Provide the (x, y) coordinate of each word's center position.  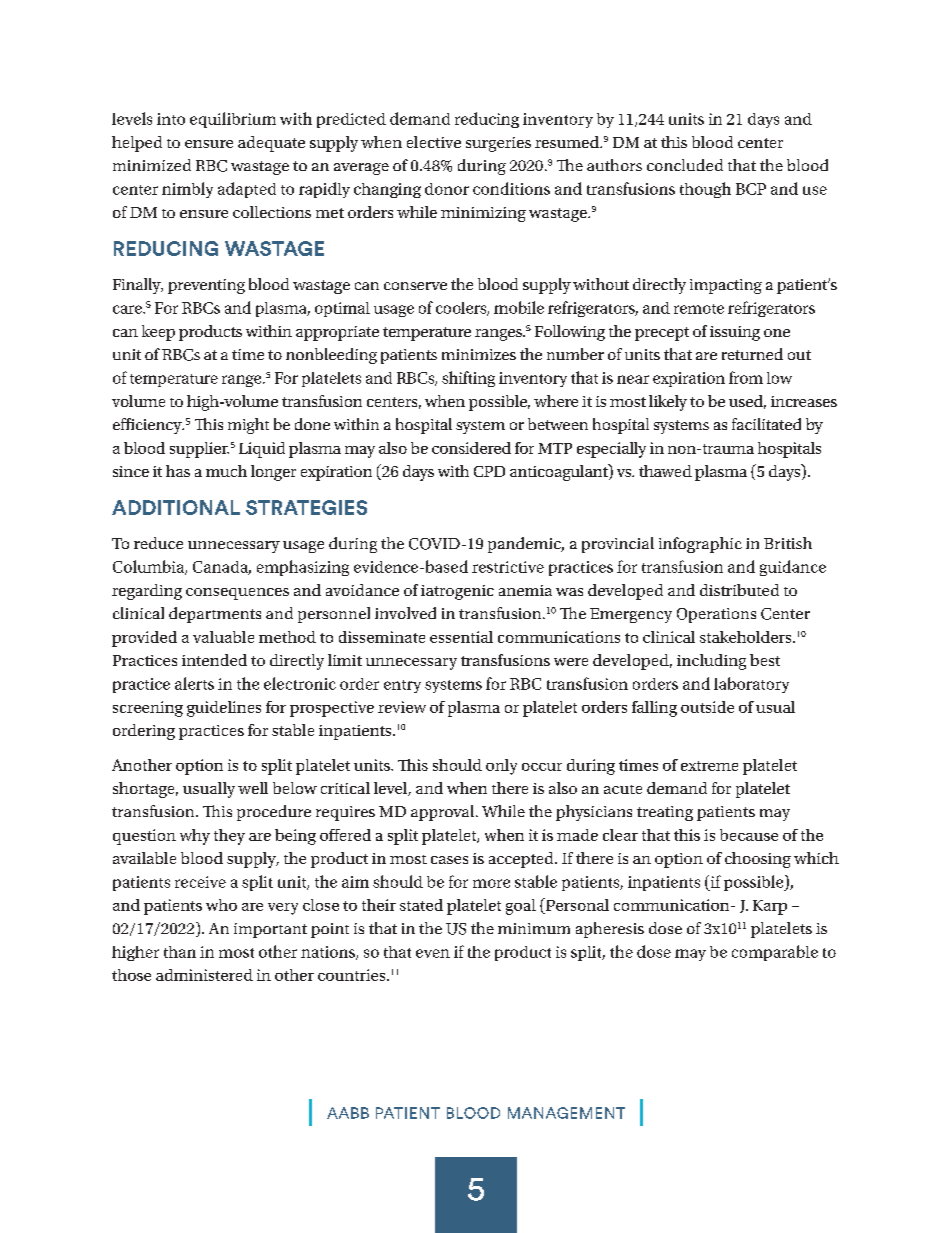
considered (471, 448)
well (253, 788)
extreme (709, 766)
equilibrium (233, 120)
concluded (685, 165)
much (226, 471)
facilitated (766, 424)
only (501, 767)
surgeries (498, 144)
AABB (348, 1113)
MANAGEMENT (566, 1113)
